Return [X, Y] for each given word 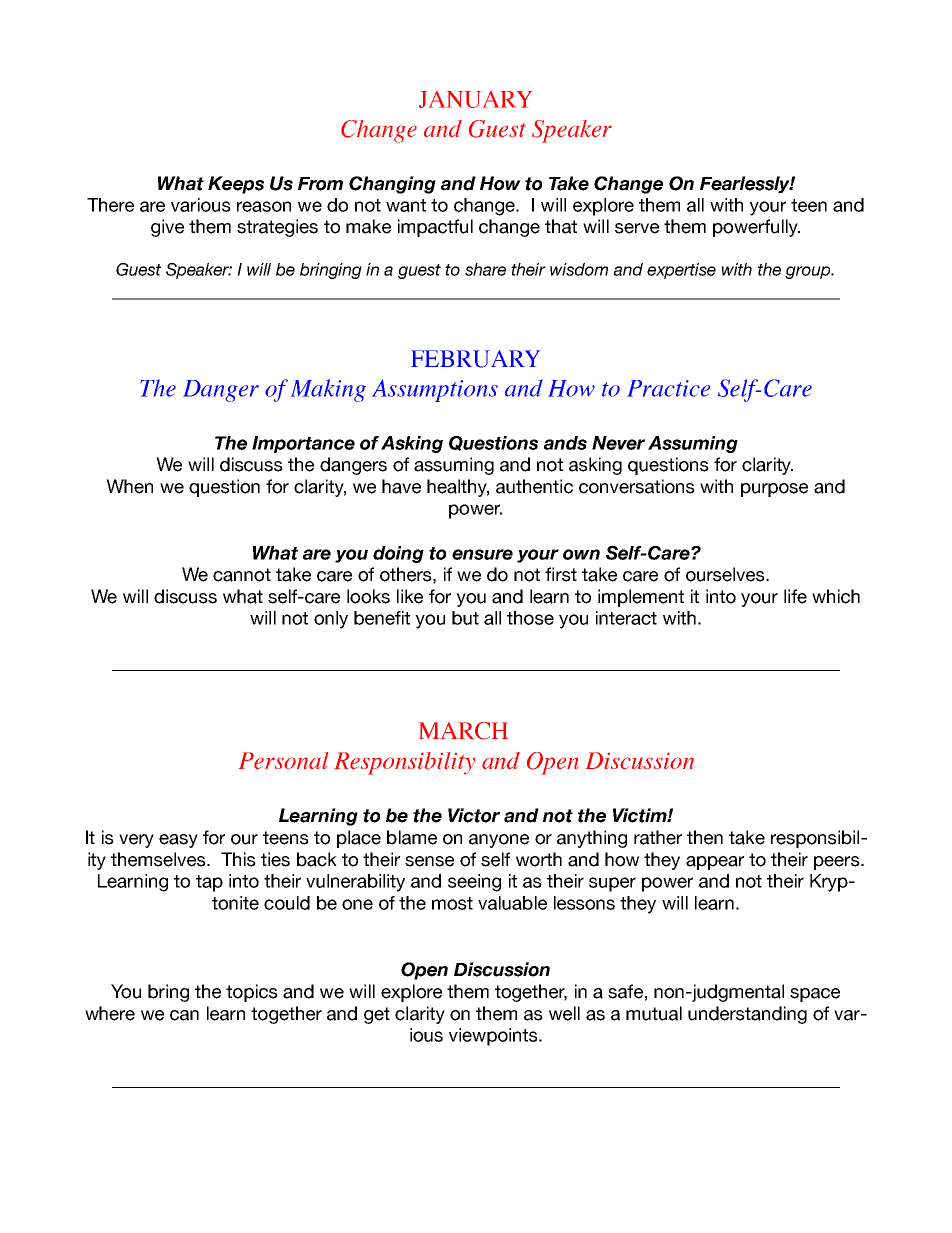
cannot [242, 575]
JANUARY [475, 99]
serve [637, 228]
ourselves [726, 574]
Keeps [236, 185]
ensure [482, 554]
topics [252, 993]
